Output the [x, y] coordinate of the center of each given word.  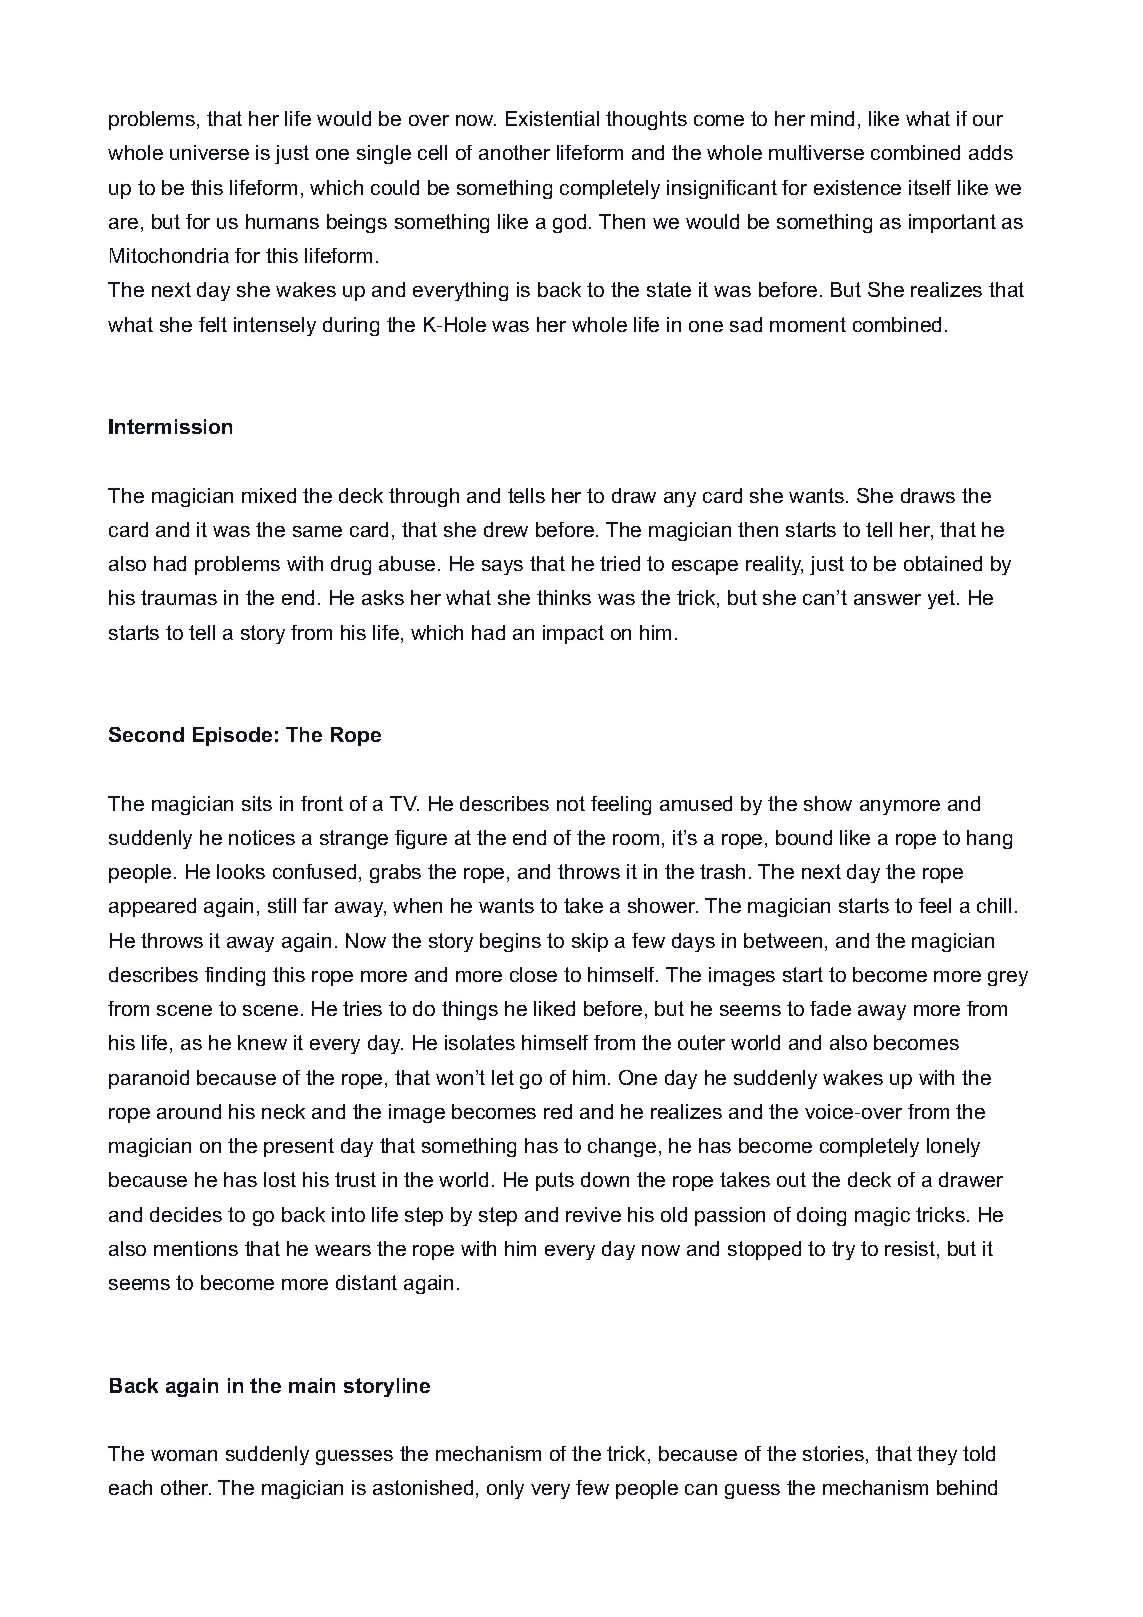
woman [184, 1455]
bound [804, 837]
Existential [552, 118]
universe [209, 152]
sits [257, 803]
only [505, 1489]
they [937, 1455]
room [636, 839]
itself [930, 187]
